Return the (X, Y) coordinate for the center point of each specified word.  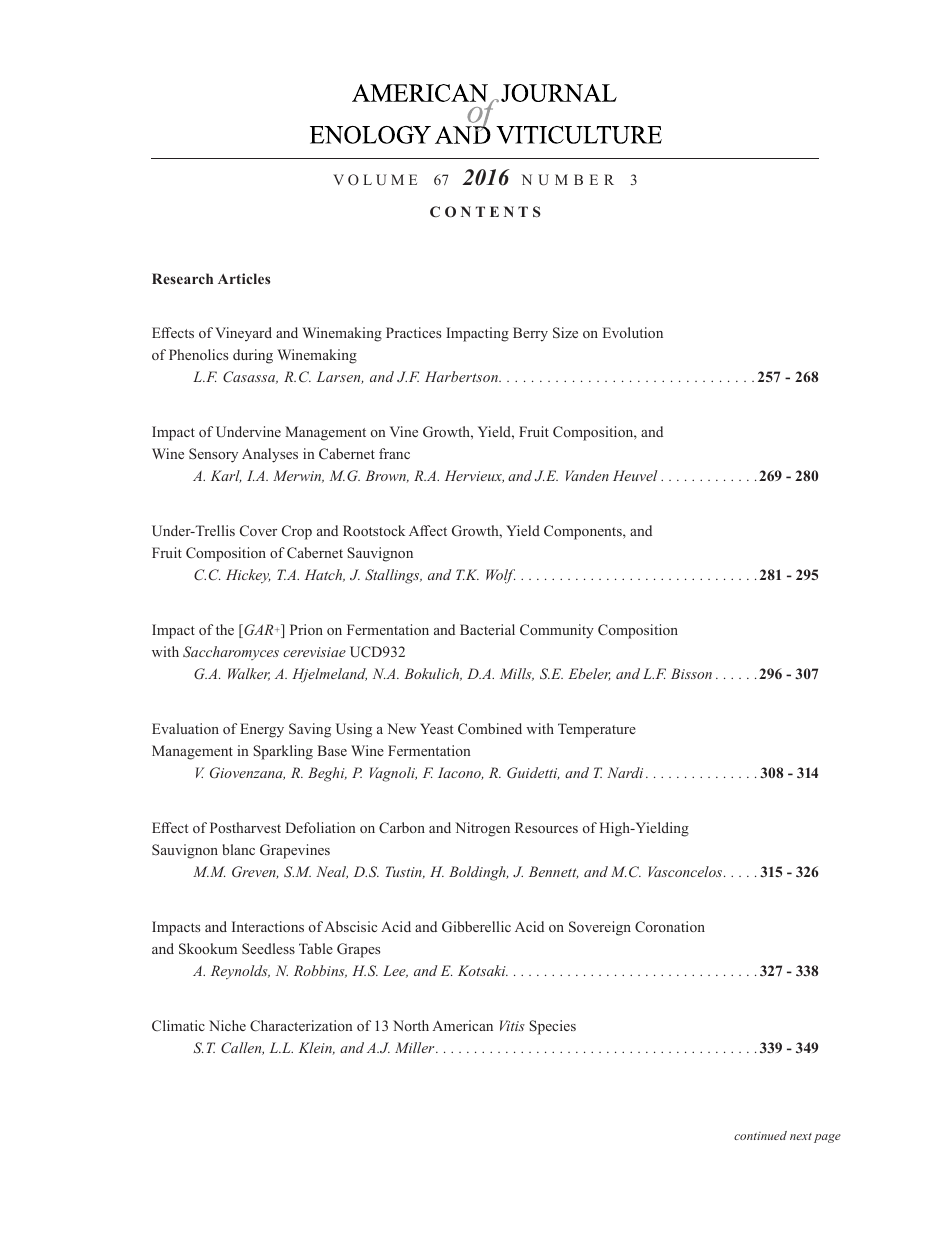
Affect (428, 530)
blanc (238, 849)
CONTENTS (485, 212)
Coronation (670, 927)
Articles (244, 278)
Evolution (633, 332)
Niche (227, 1025)
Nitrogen (482, 829)
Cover (258, 530)
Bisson (691, 673)
